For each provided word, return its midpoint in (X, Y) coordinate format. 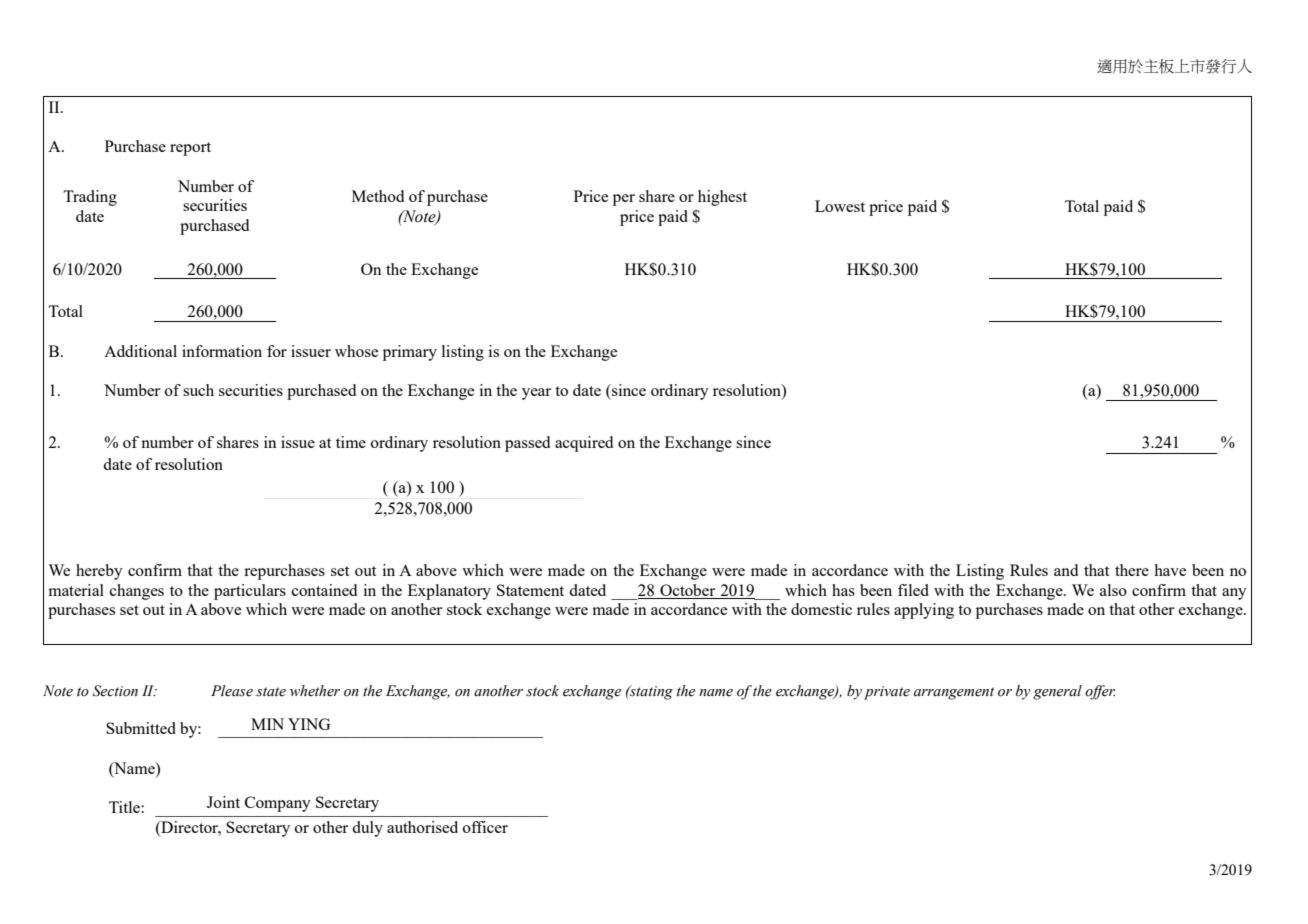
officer (485, 827)
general (1057, 692)
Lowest (840, 206)
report (190, 149)
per (624, 200)
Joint (223, 802)
